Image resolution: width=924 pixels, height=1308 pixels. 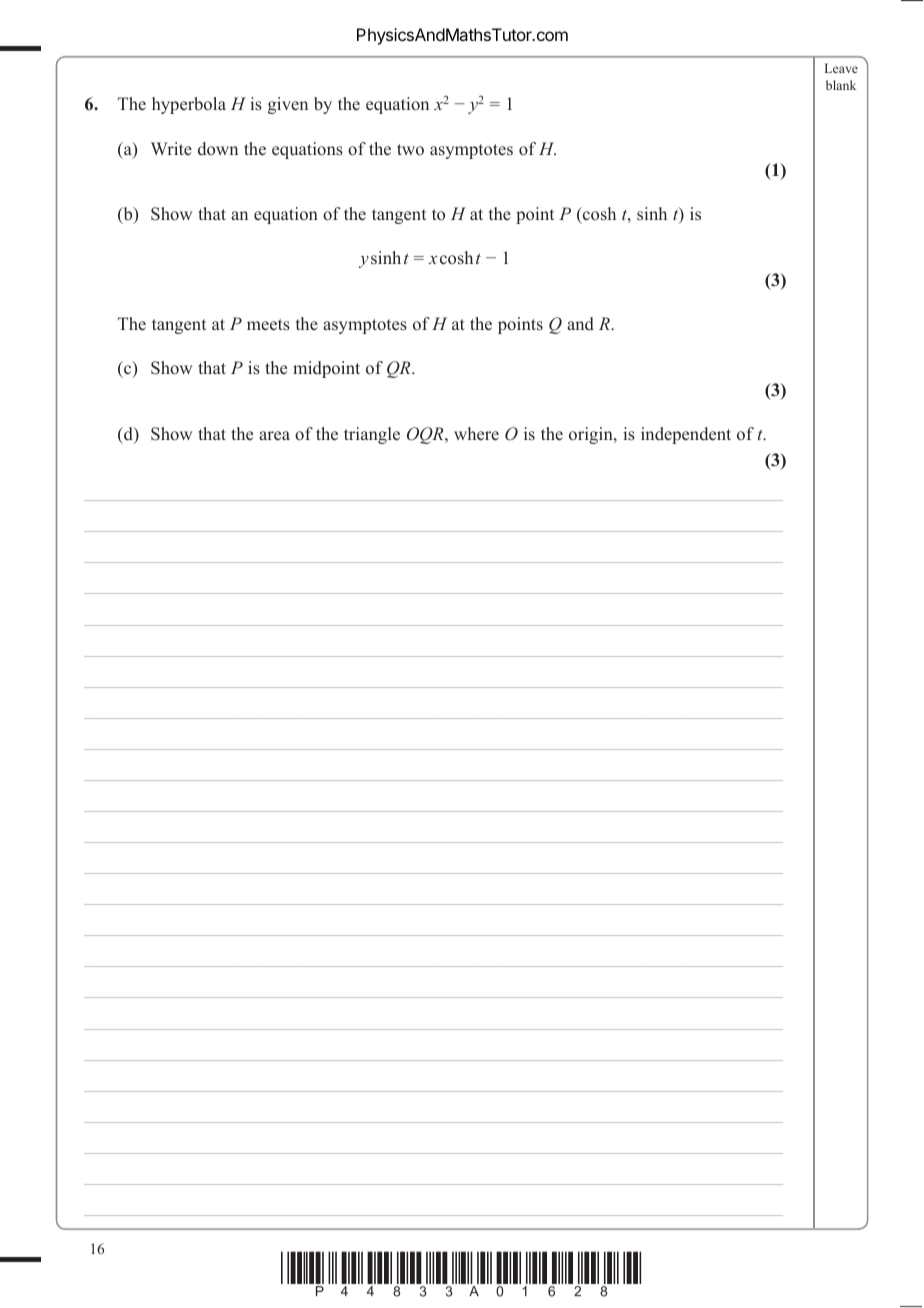 I want to click on blank, so click(x=841, y=85).
